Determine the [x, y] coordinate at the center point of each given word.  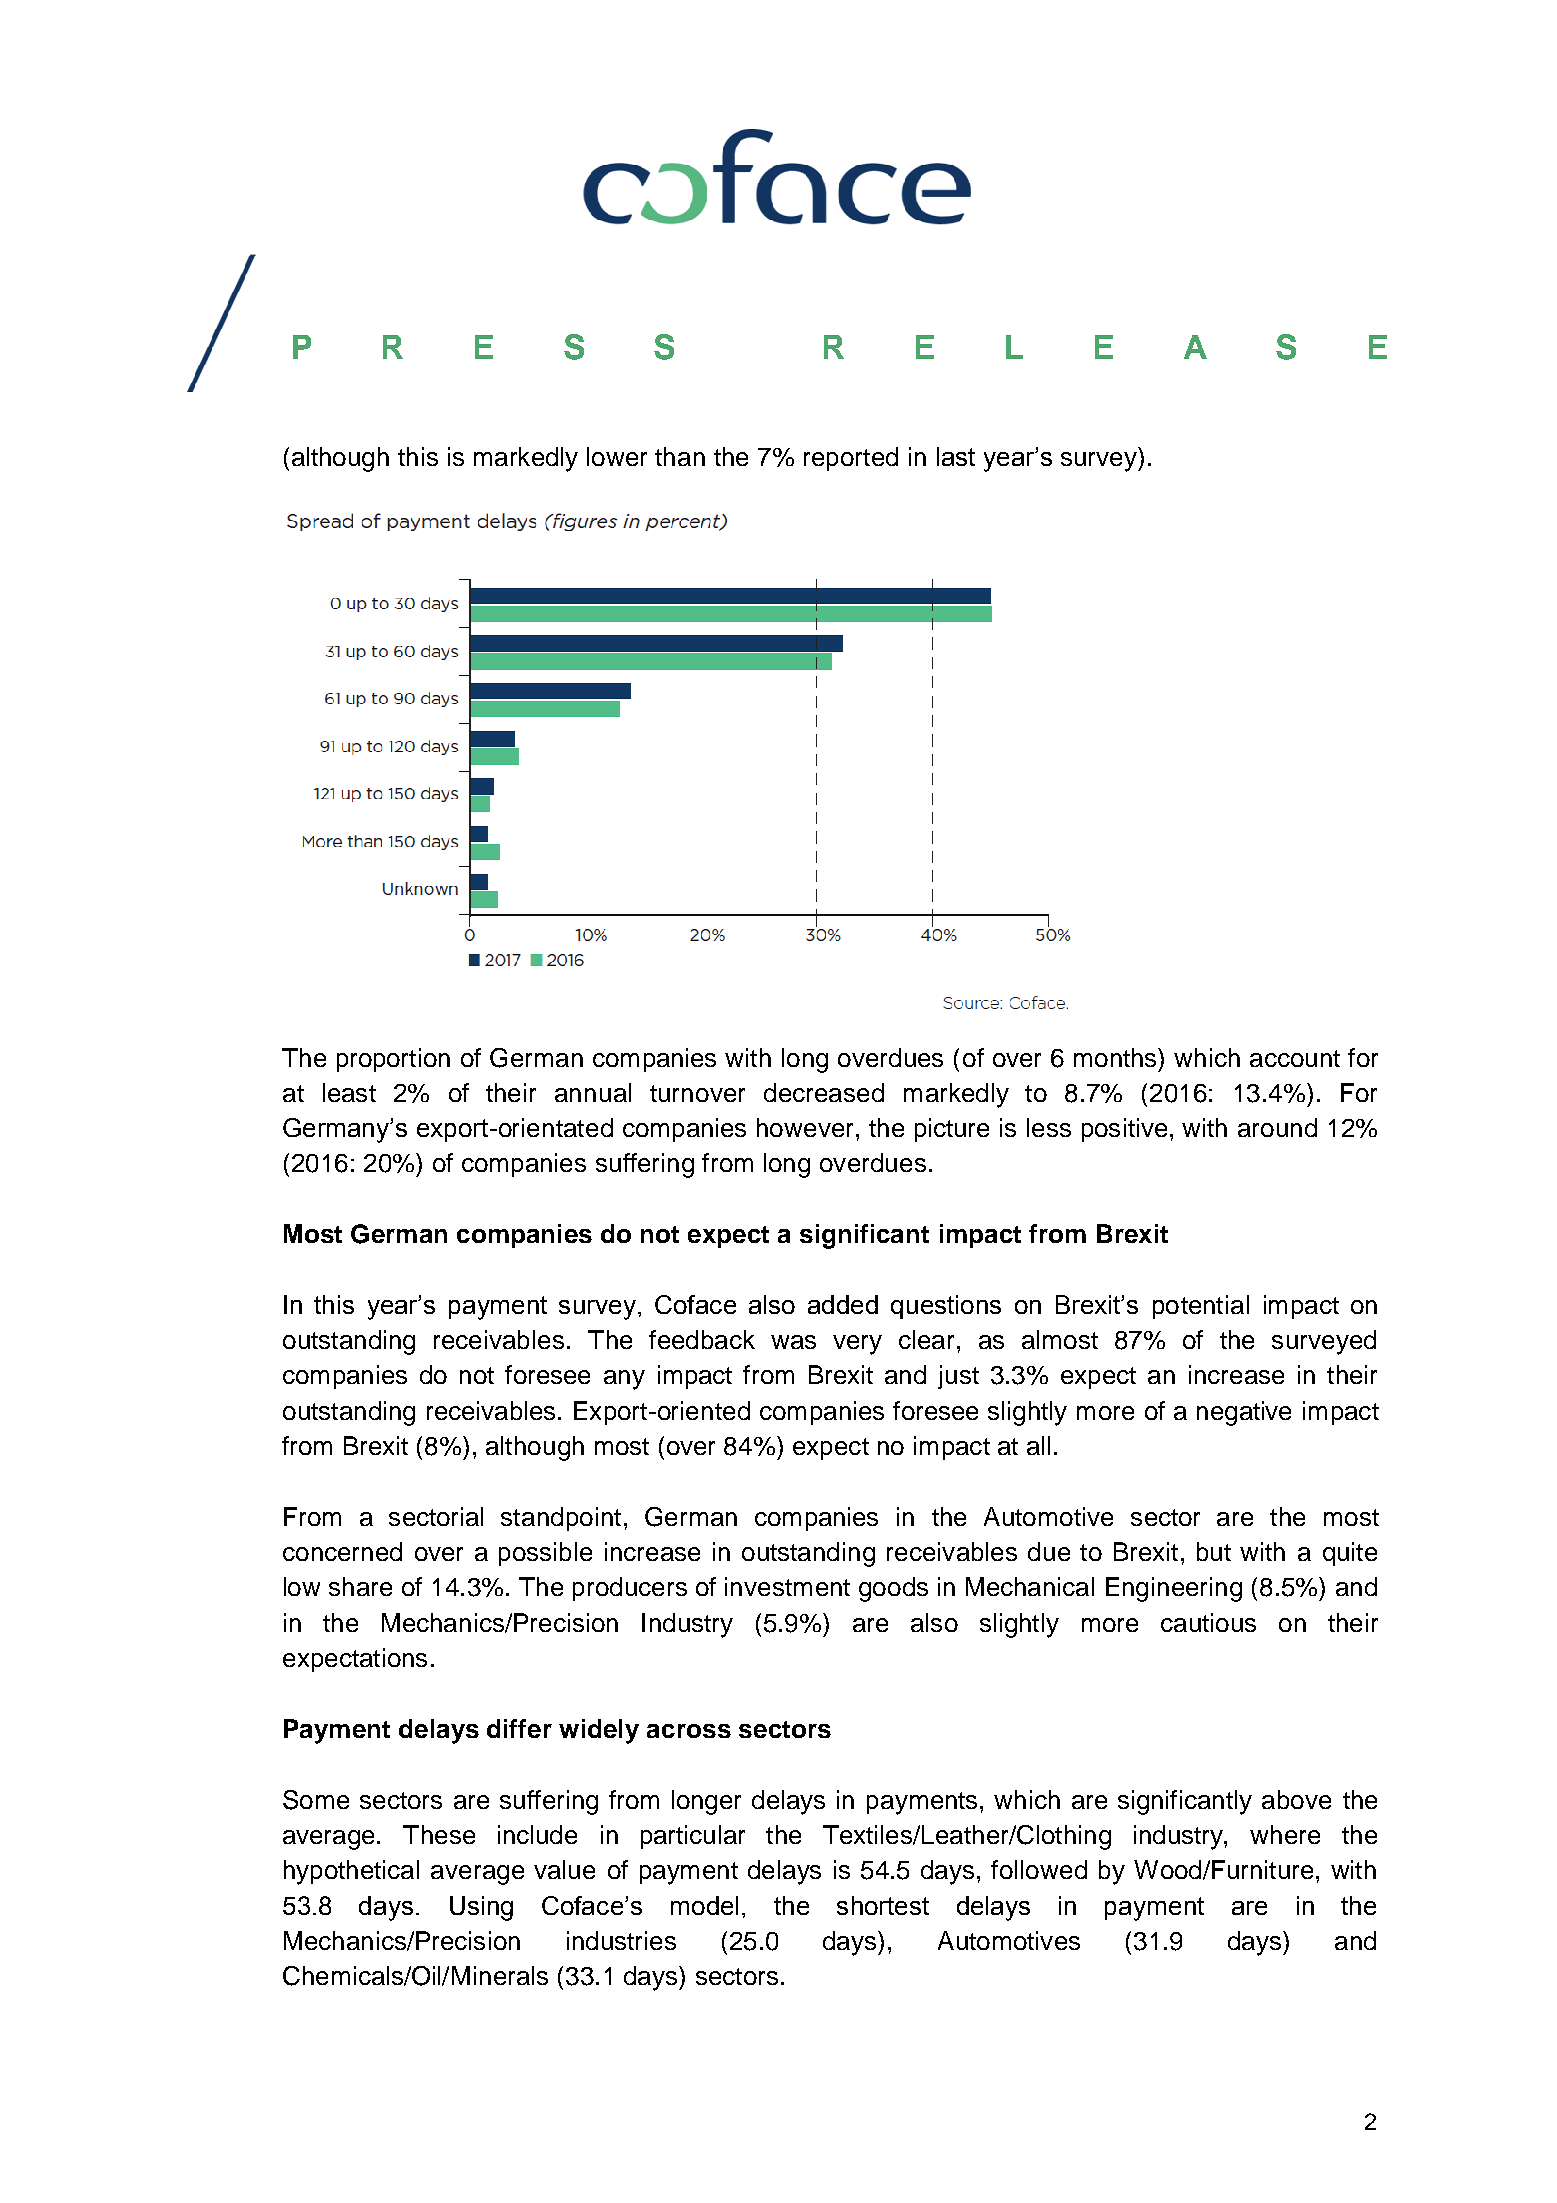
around [1277, 1127]
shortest [883, 1905]
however [807, 1127]
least [349, 1092]
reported [851, 459]
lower [617, 456]
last [956, 456]
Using [481, 1908]
